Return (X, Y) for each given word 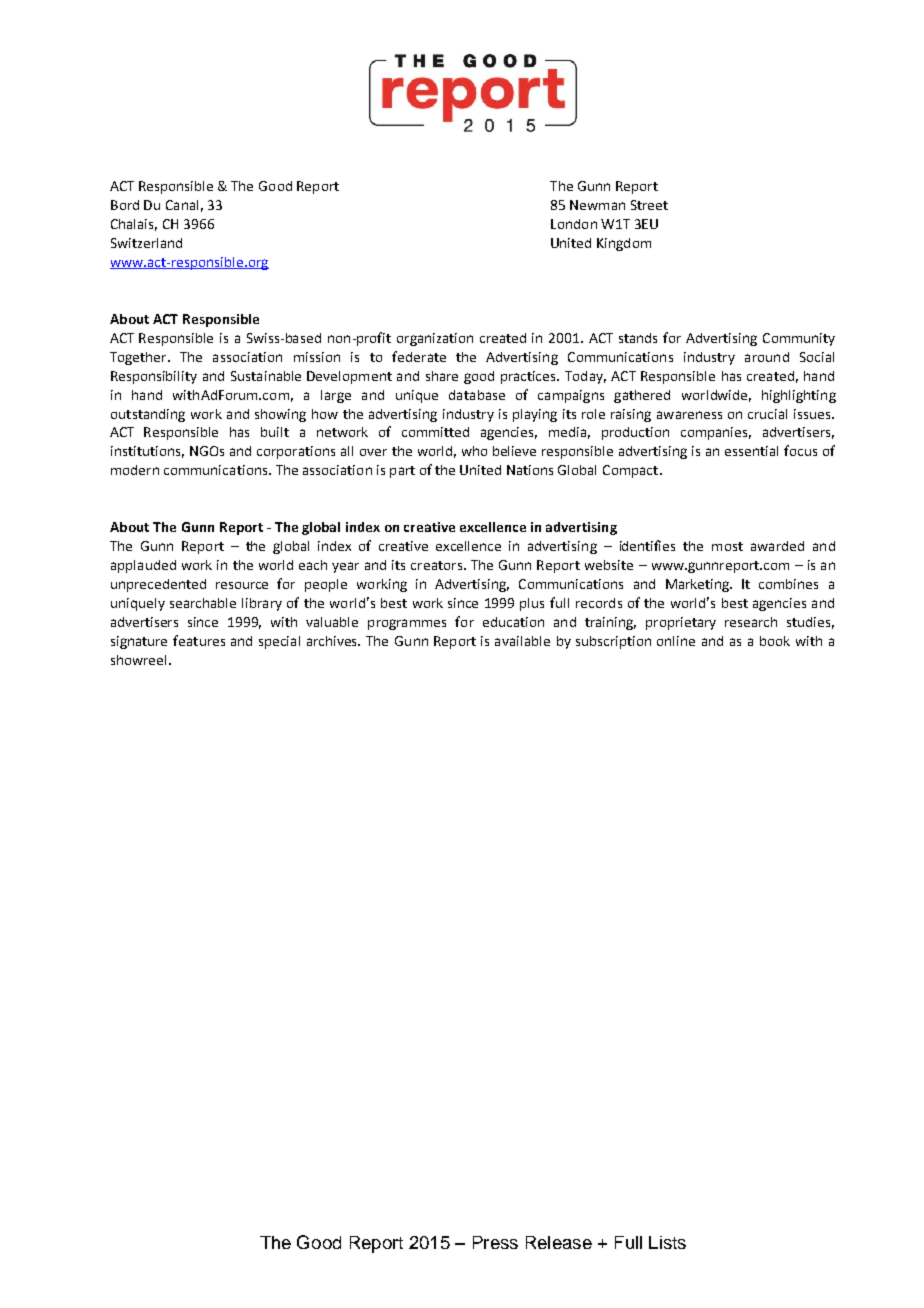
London (574, 224)
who (474, 451)
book (775, 641)
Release (559, 1242)
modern (135, 470)
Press (495, 1242)
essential (751, 451)
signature (139, 642)
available (522, 641)
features (199, 640)
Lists (667, 1242)
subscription (613, 642)
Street (649, 205)
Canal (182, 205)
